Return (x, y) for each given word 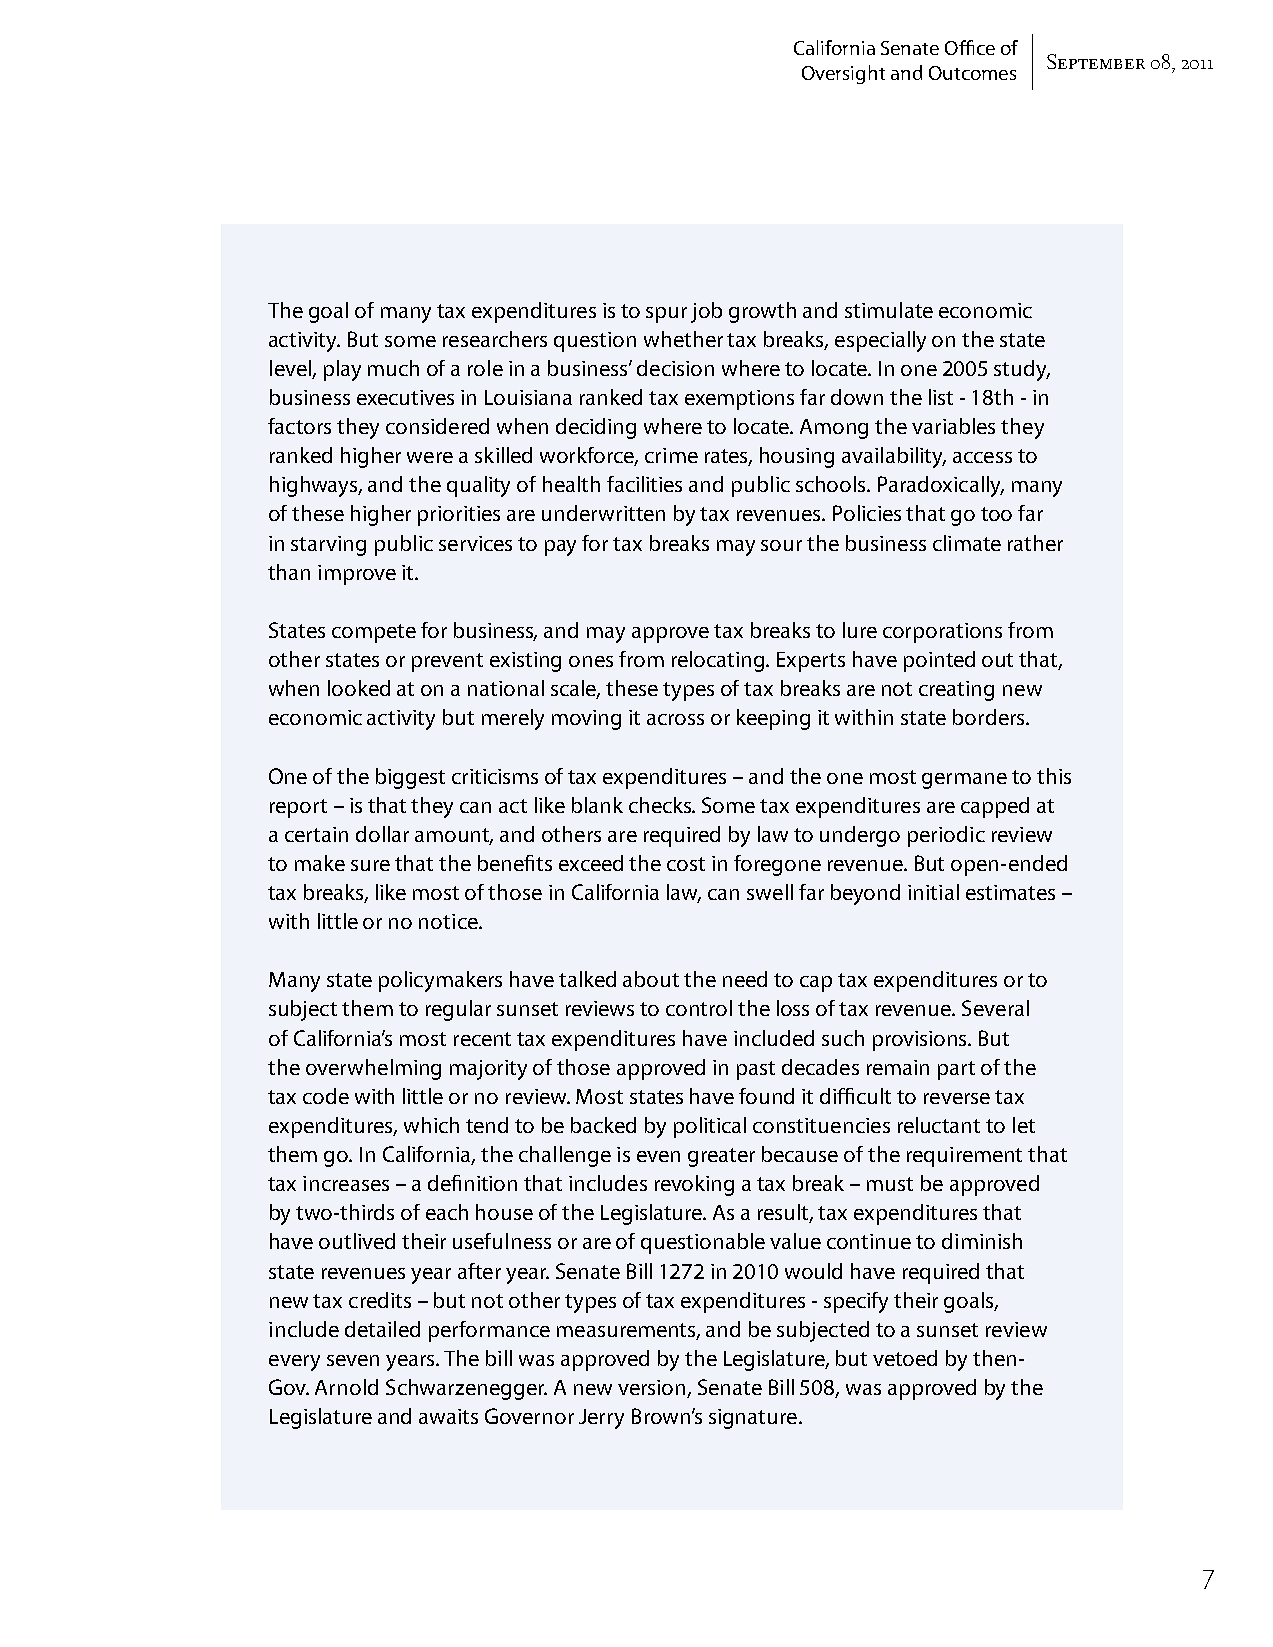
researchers (495, 339)
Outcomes (972, 73)
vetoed (905, 1358)
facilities (644, 484)
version (653, 1389)
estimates (1010, 892)
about (651, 979)
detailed (382, 1329)
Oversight (843, 74)
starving (328, 546)
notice (449, 921)
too (996, 514)
